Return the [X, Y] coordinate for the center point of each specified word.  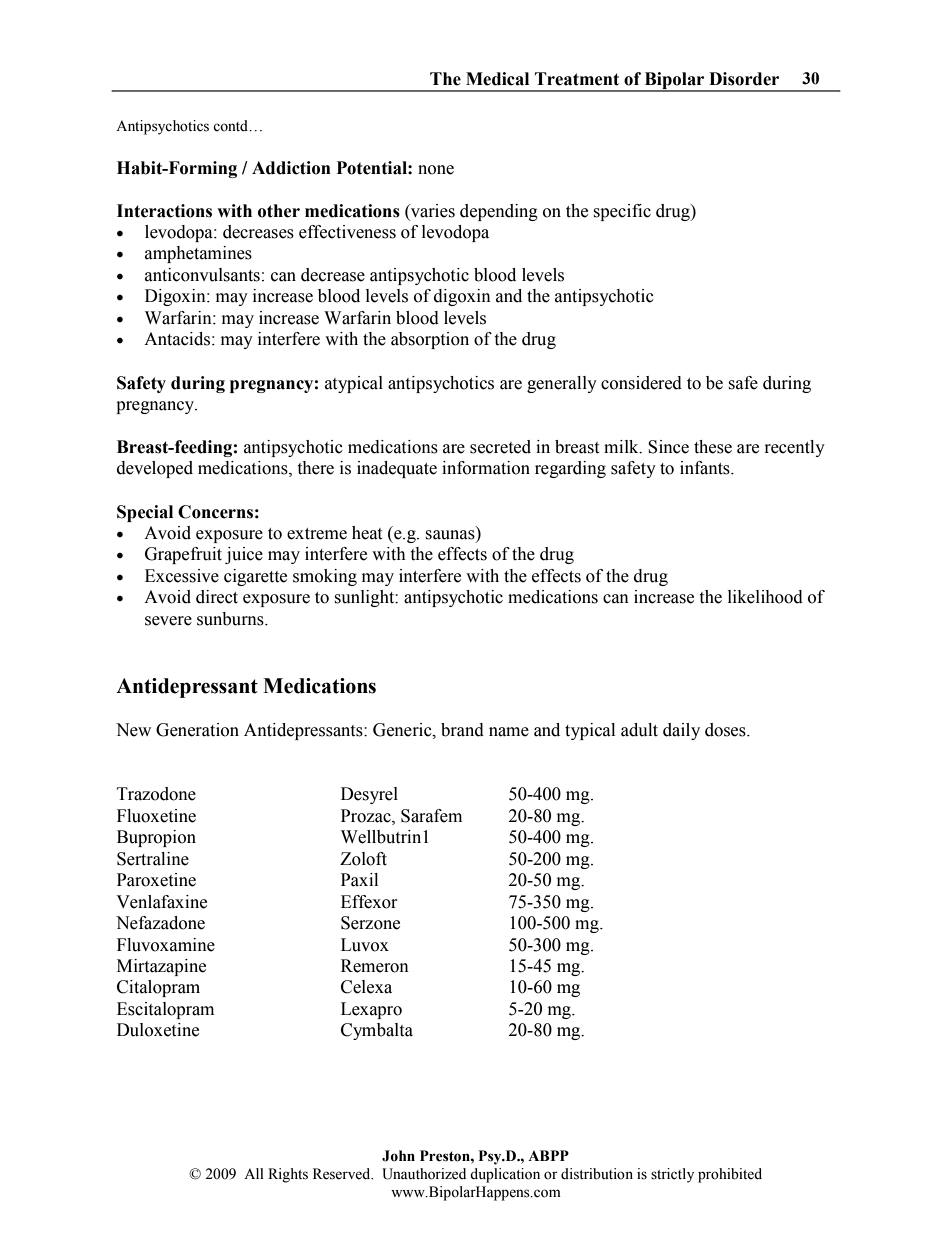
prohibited [730, 1175]
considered [641, 383]
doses [726, 730]
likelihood [765, 597]
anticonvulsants [202, 275]
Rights [288, 1175]
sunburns [231, 619]
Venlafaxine [161, 902]
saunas [450, 535]
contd [231, 126]
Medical [497, 79]
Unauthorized [424, 1174]
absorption [430, 340]
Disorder [744, 79]
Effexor [369, 902]
